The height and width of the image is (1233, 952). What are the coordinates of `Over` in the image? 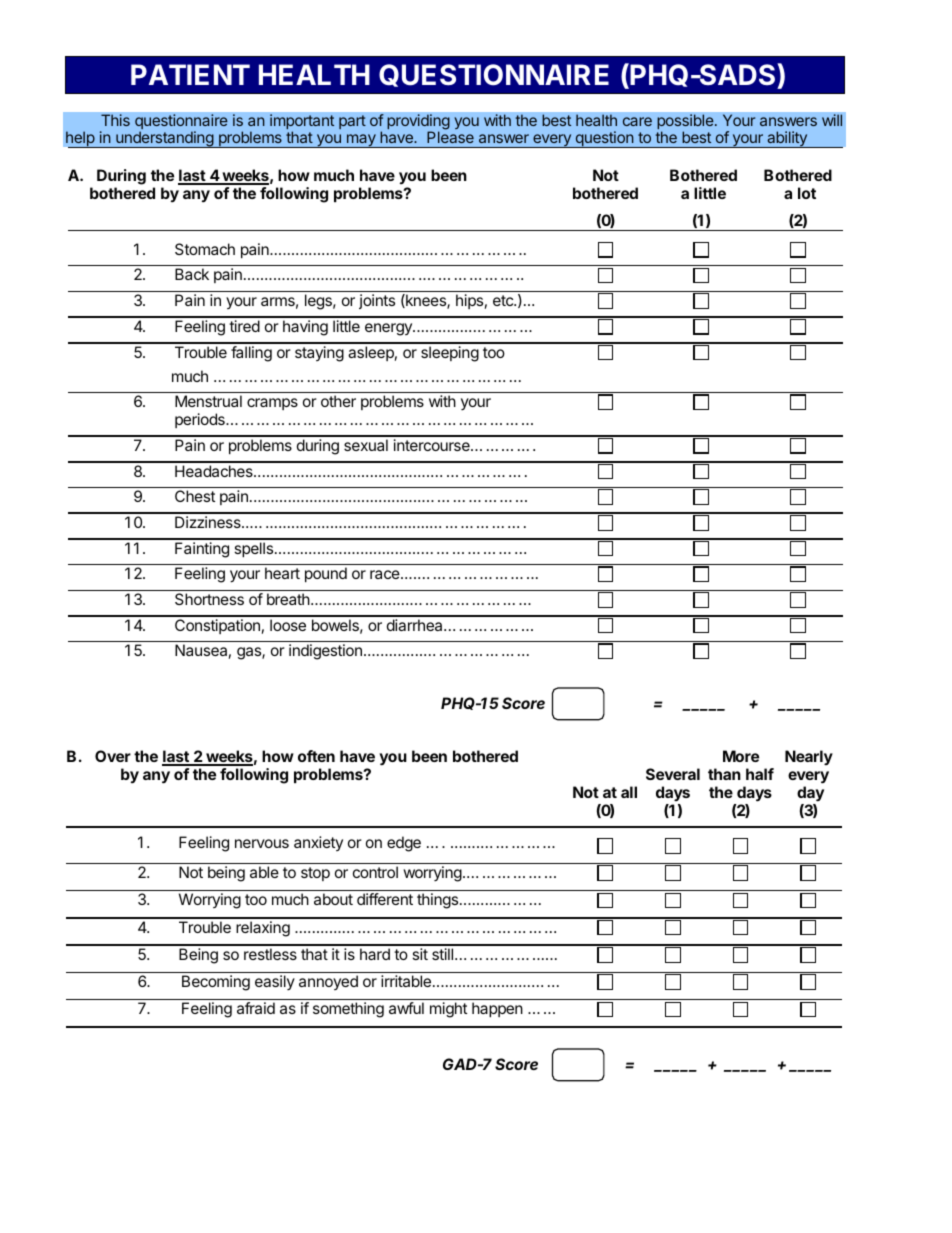 It's located at (113, 756).
